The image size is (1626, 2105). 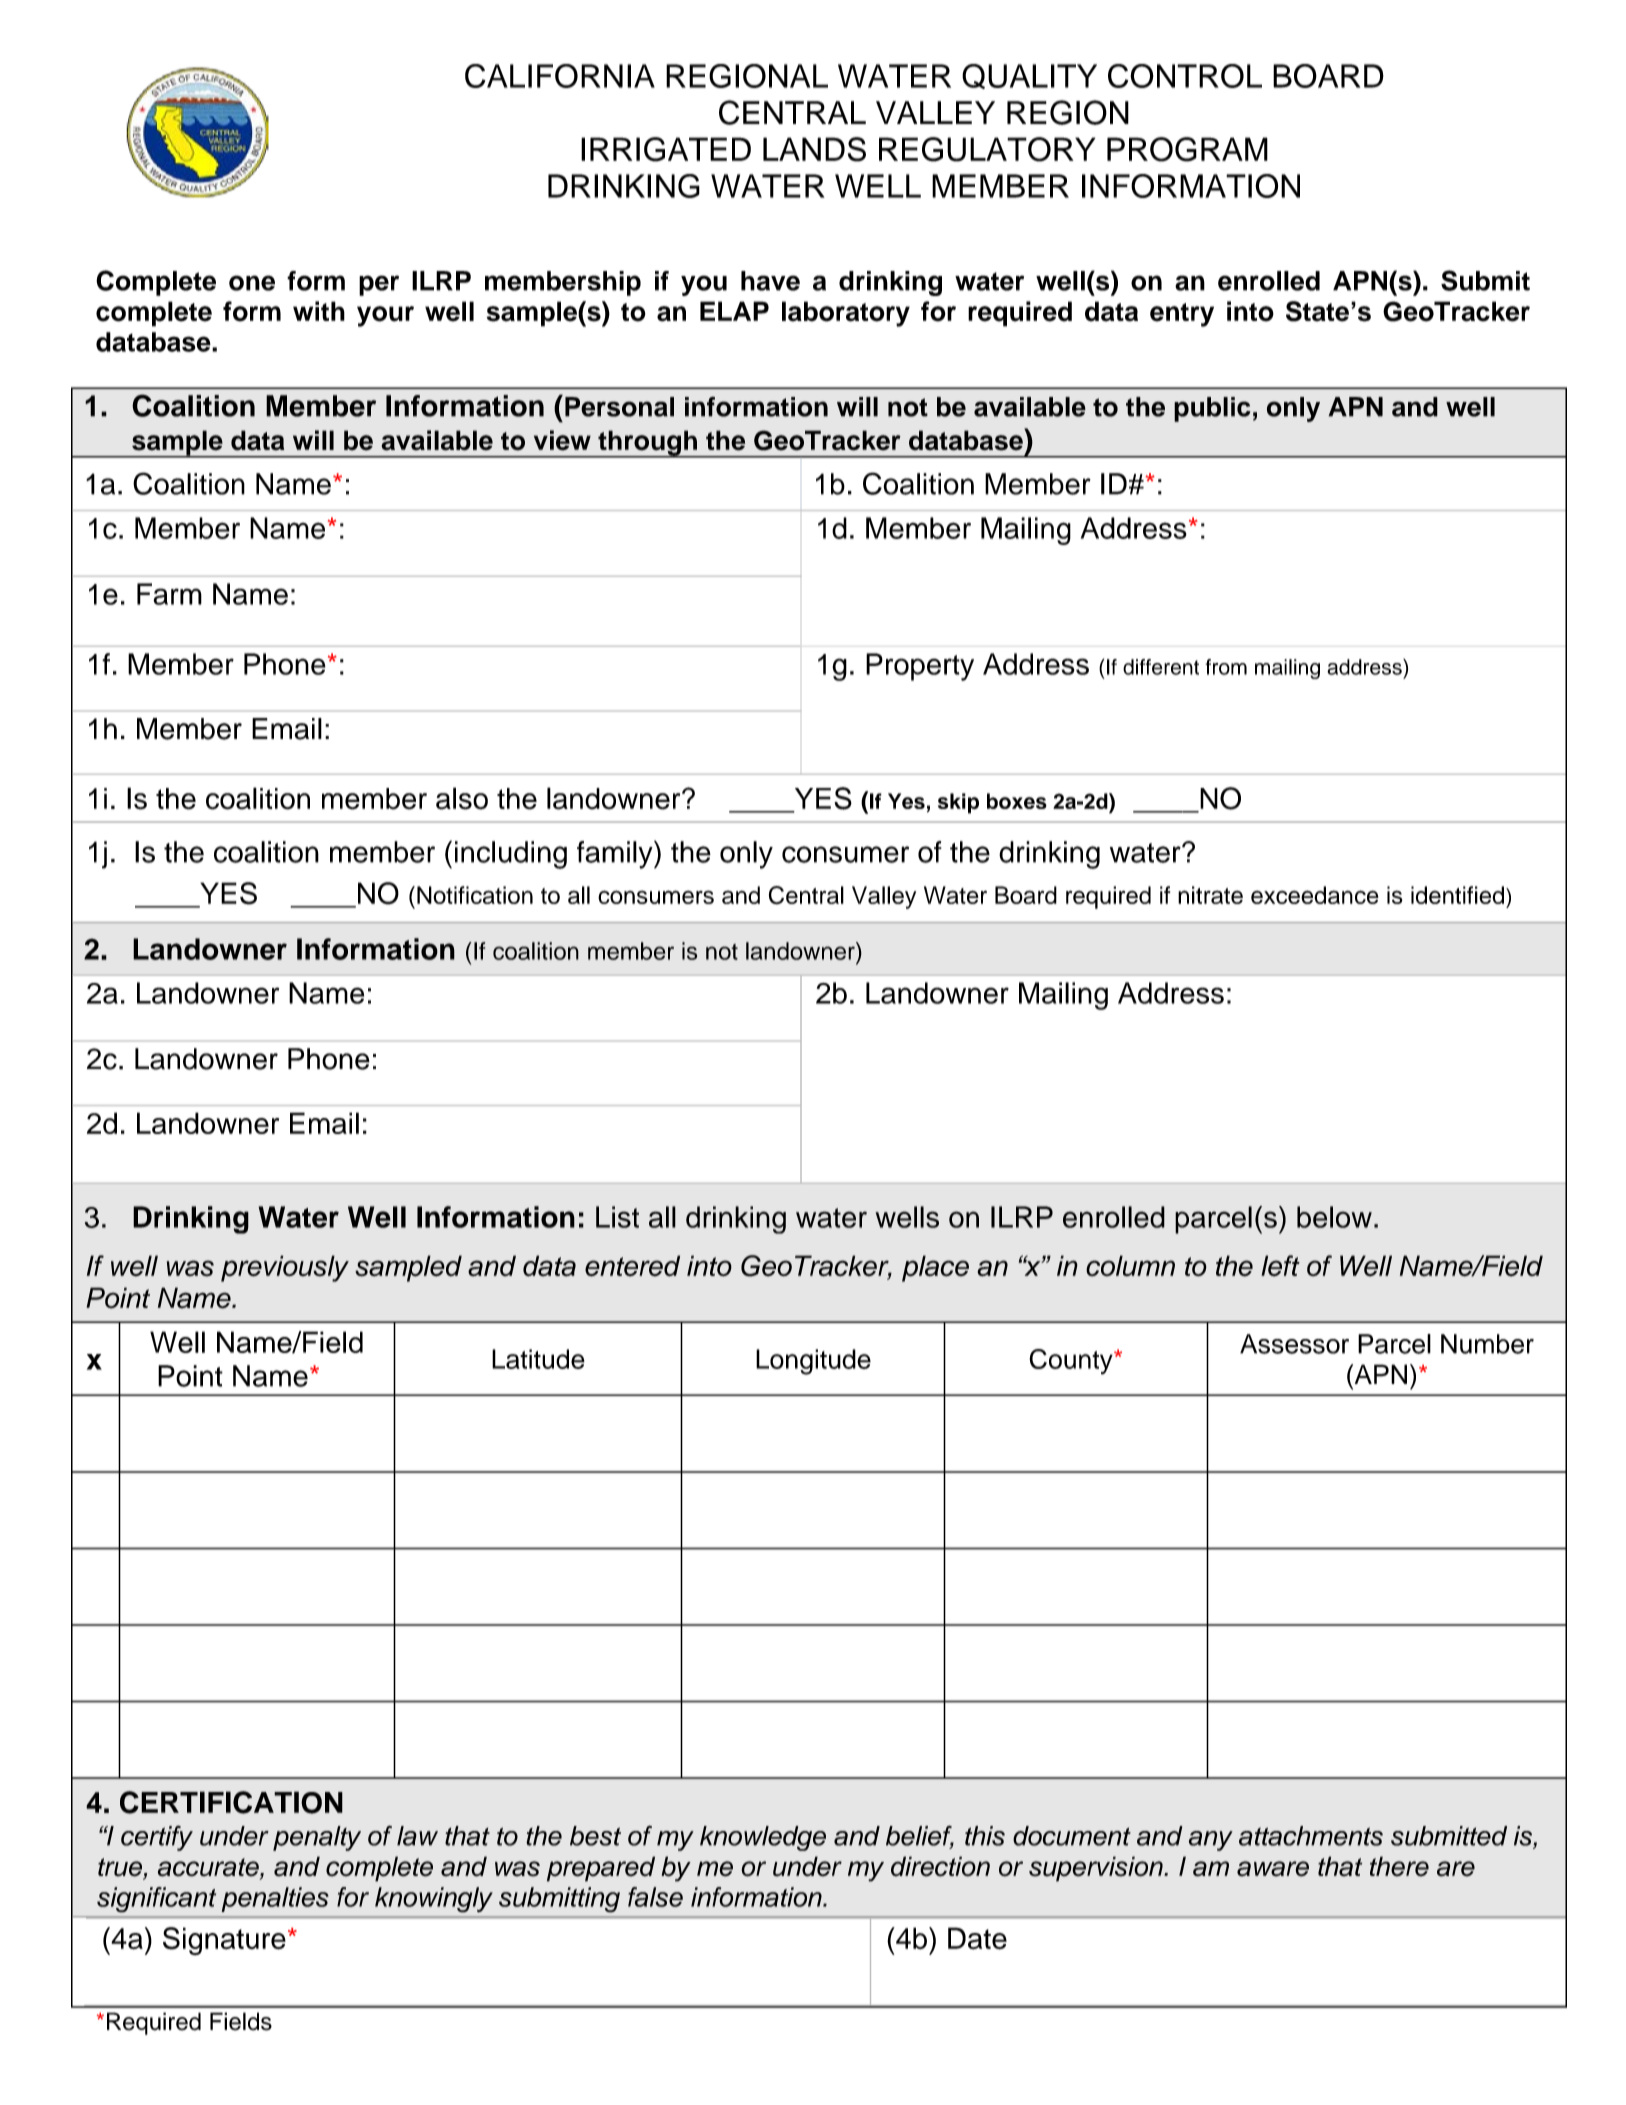 I want to click on knowledge, so click(x=763, y=1838).
